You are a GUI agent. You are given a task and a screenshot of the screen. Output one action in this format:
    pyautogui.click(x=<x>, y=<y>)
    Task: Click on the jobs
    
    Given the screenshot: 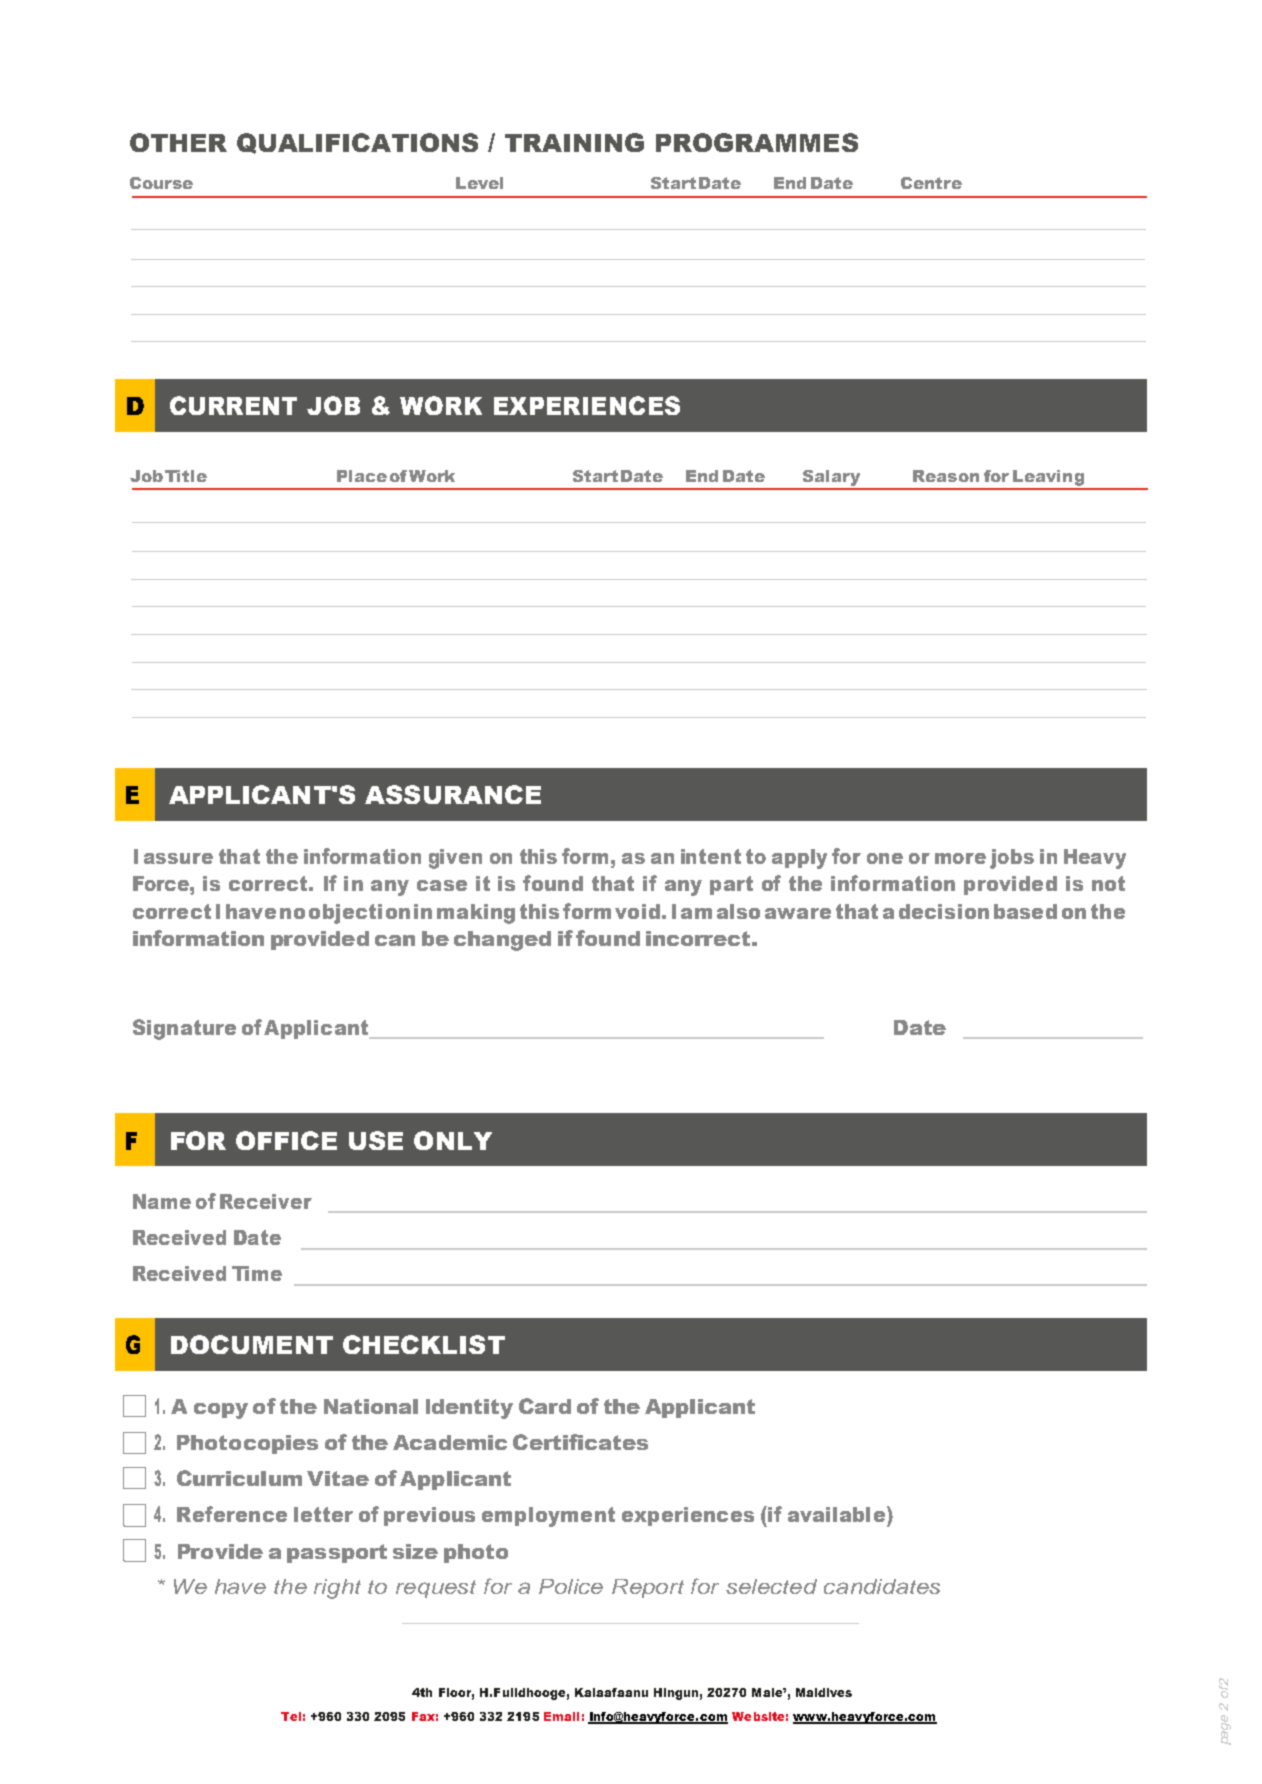 What is the action you would take?
    pyautogui.click(x=1012, y=859)
